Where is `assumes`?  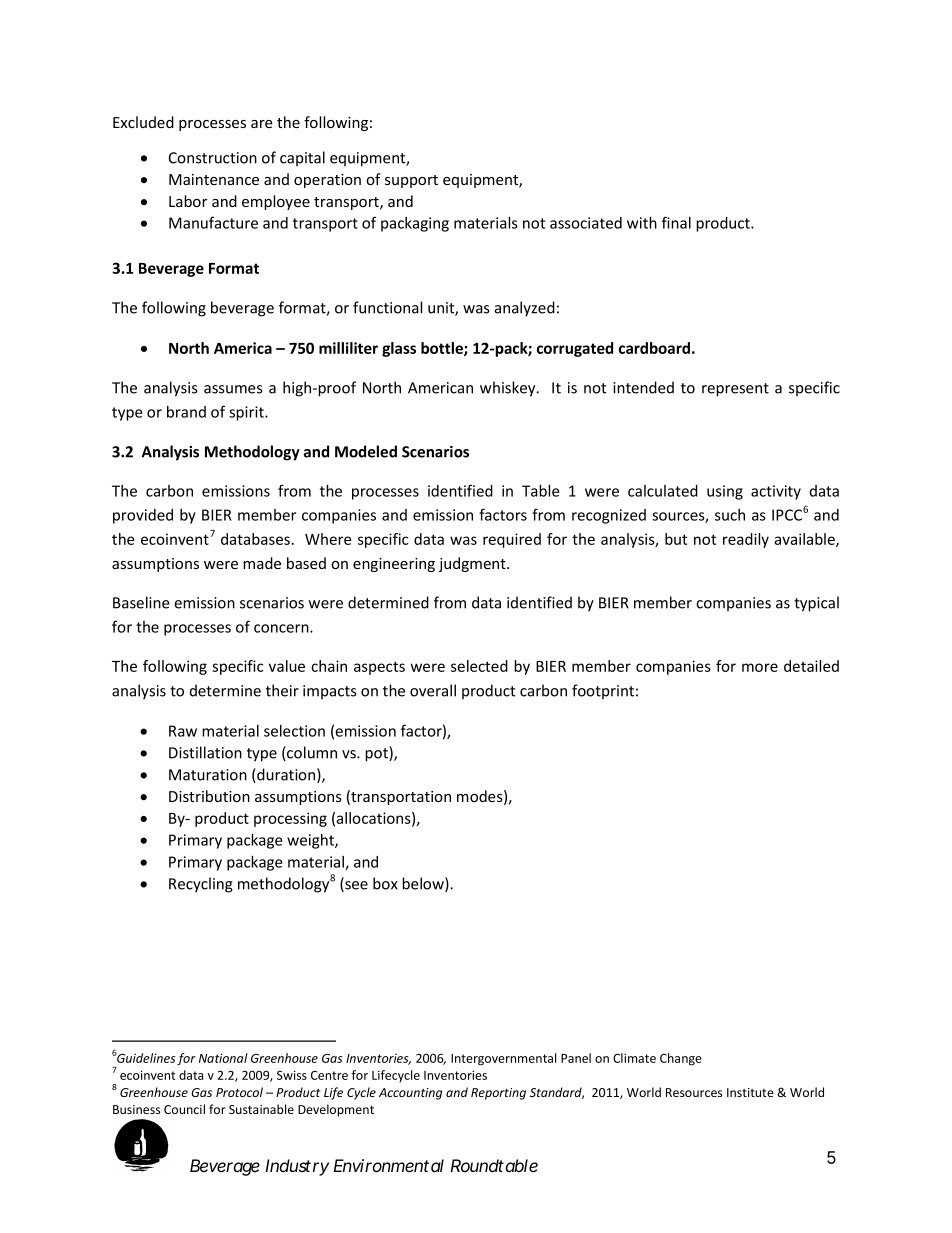
assumes is located at coordinates (233, 389).
